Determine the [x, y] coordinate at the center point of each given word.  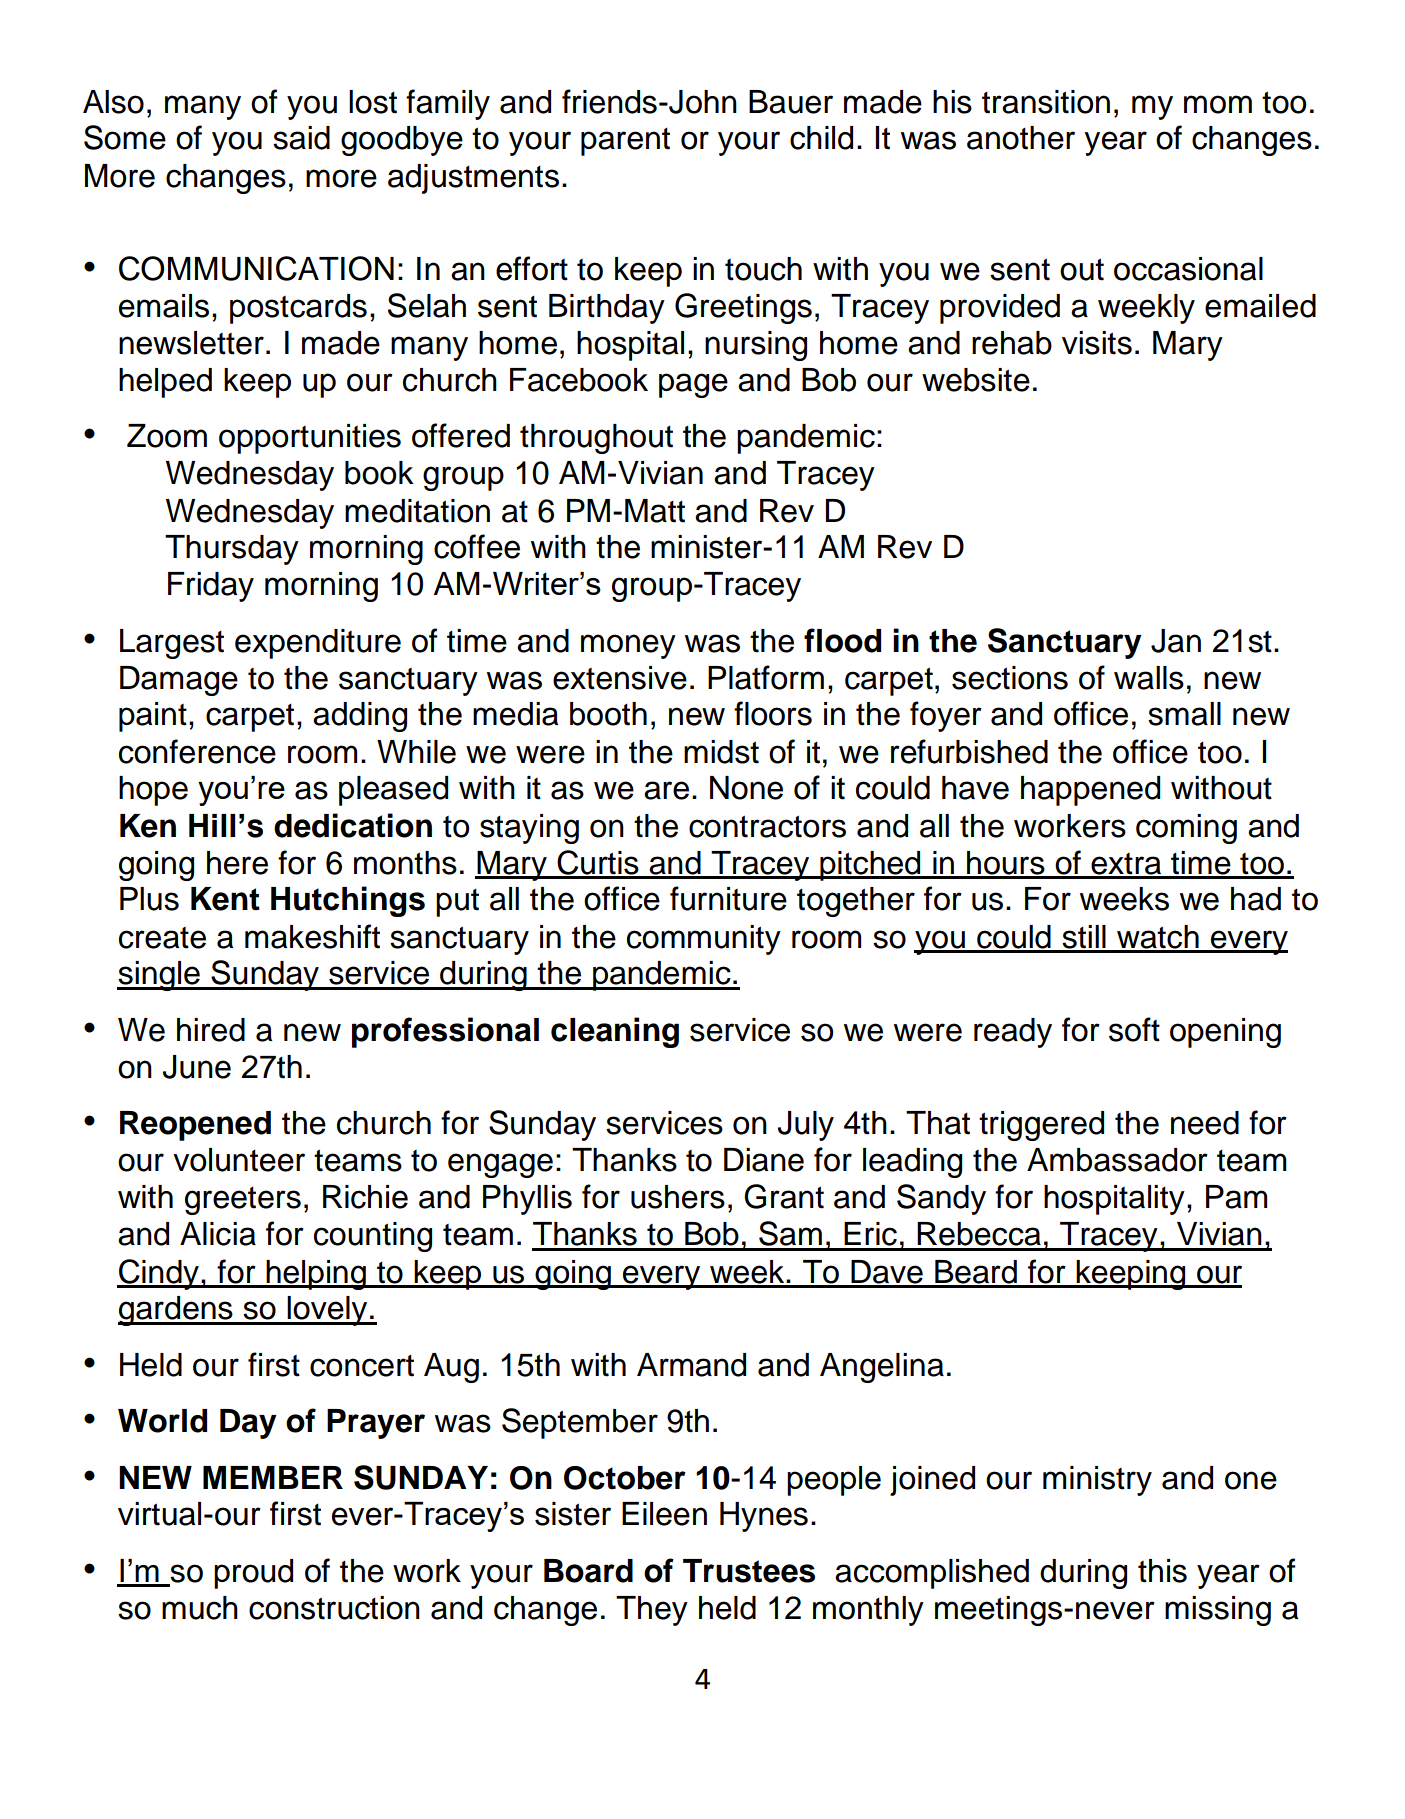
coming [1186, 829]
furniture [728, 898]
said [301, 138]
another [1021, 138]
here [237, 863]
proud [253, 1574]
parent [625, 142]
